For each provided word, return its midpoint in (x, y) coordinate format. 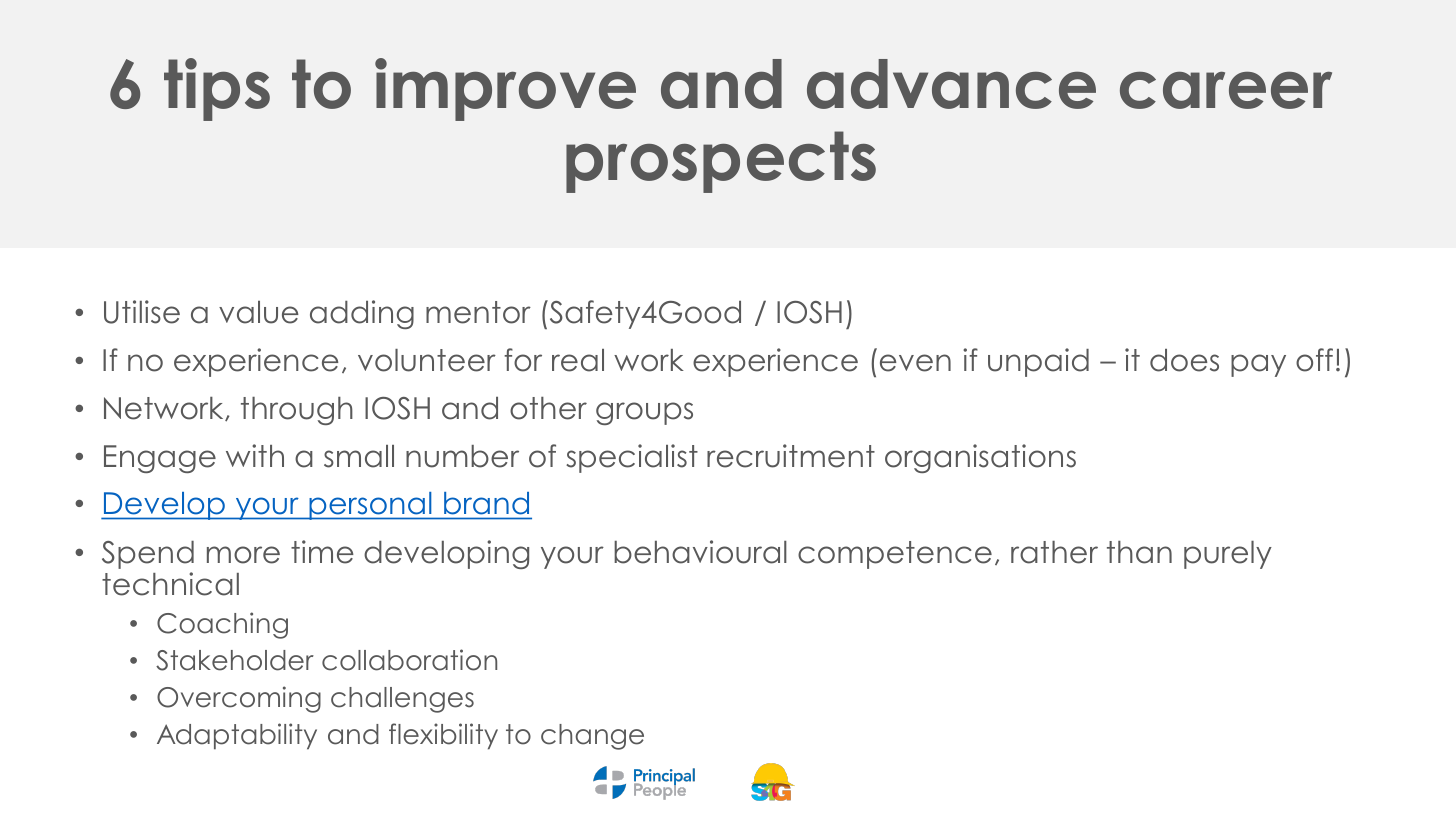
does (1184, 360)
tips (217, 89)
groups (644, 413)
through (297, 411)
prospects (721, 162)
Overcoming (239, 699)
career (1226, 90)
